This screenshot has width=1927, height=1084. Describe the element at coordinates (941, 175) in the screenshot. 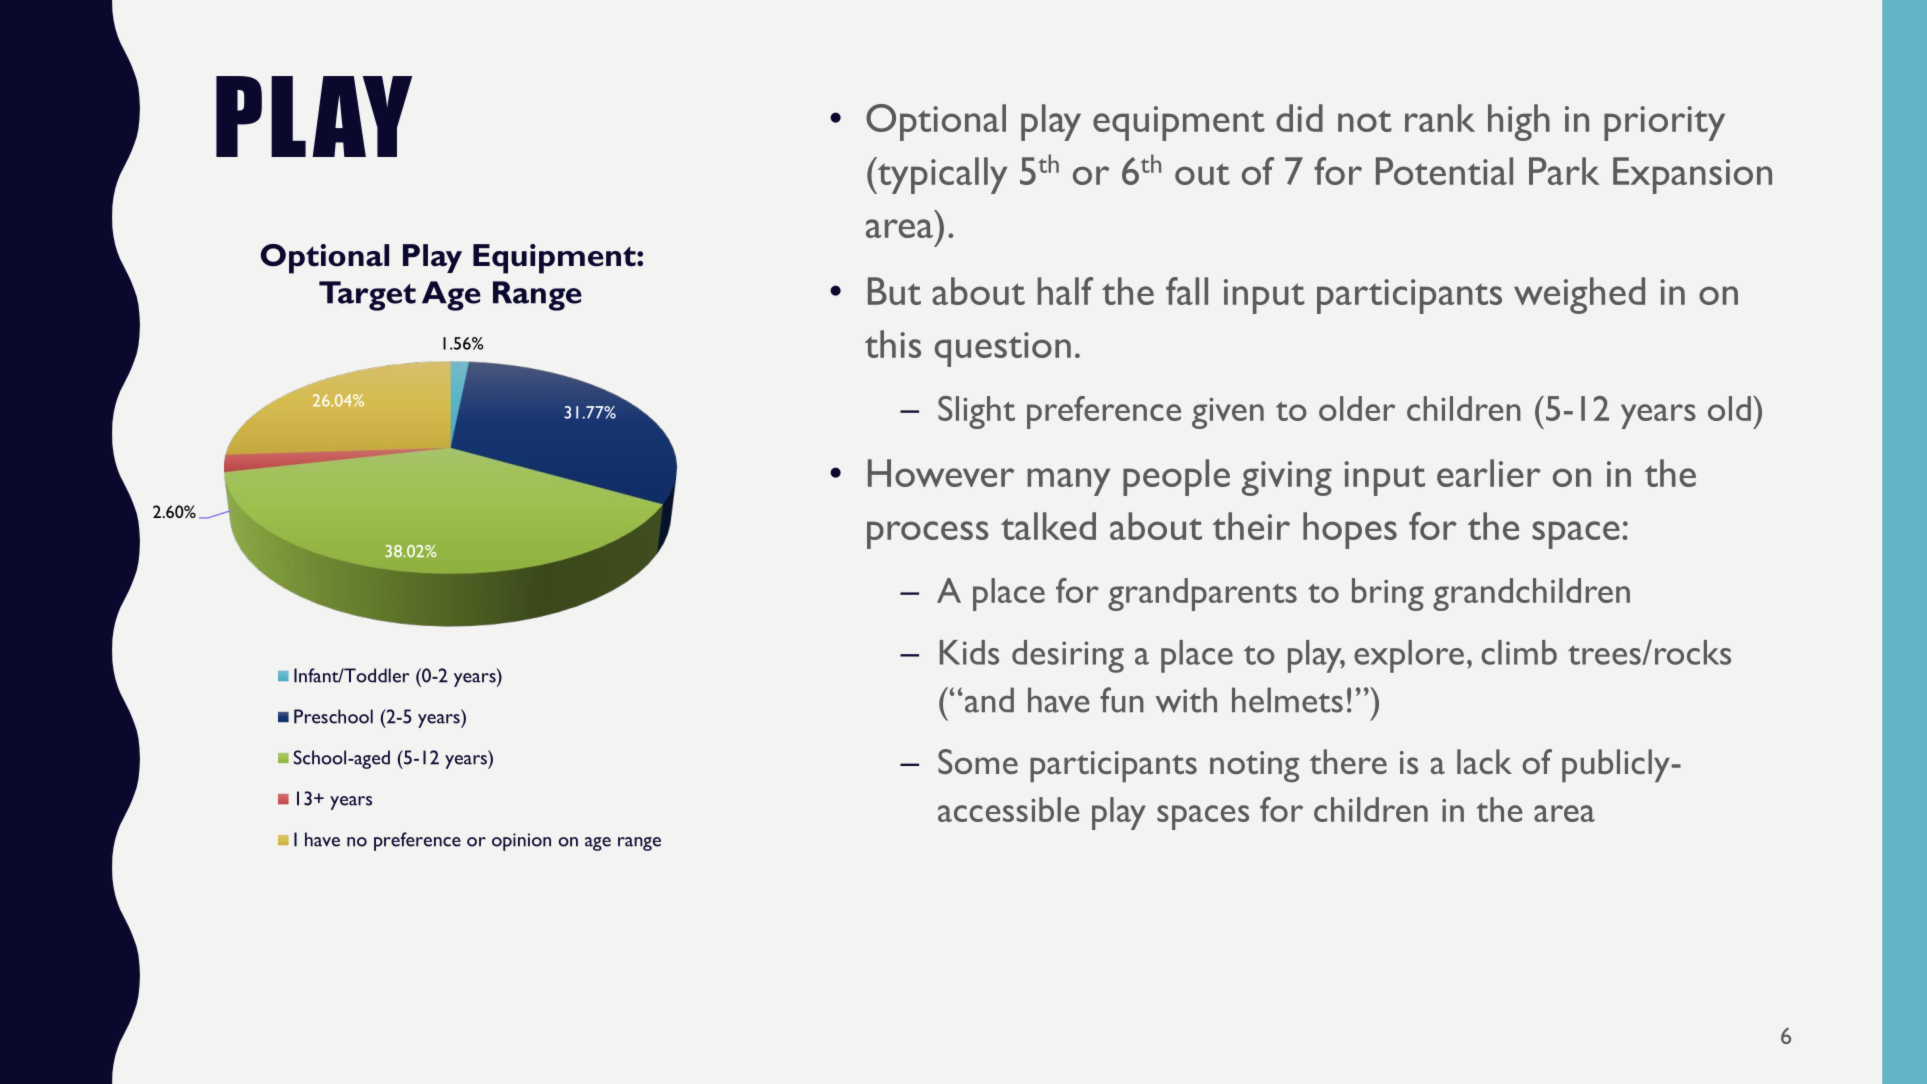

I see `typically` at that location.
